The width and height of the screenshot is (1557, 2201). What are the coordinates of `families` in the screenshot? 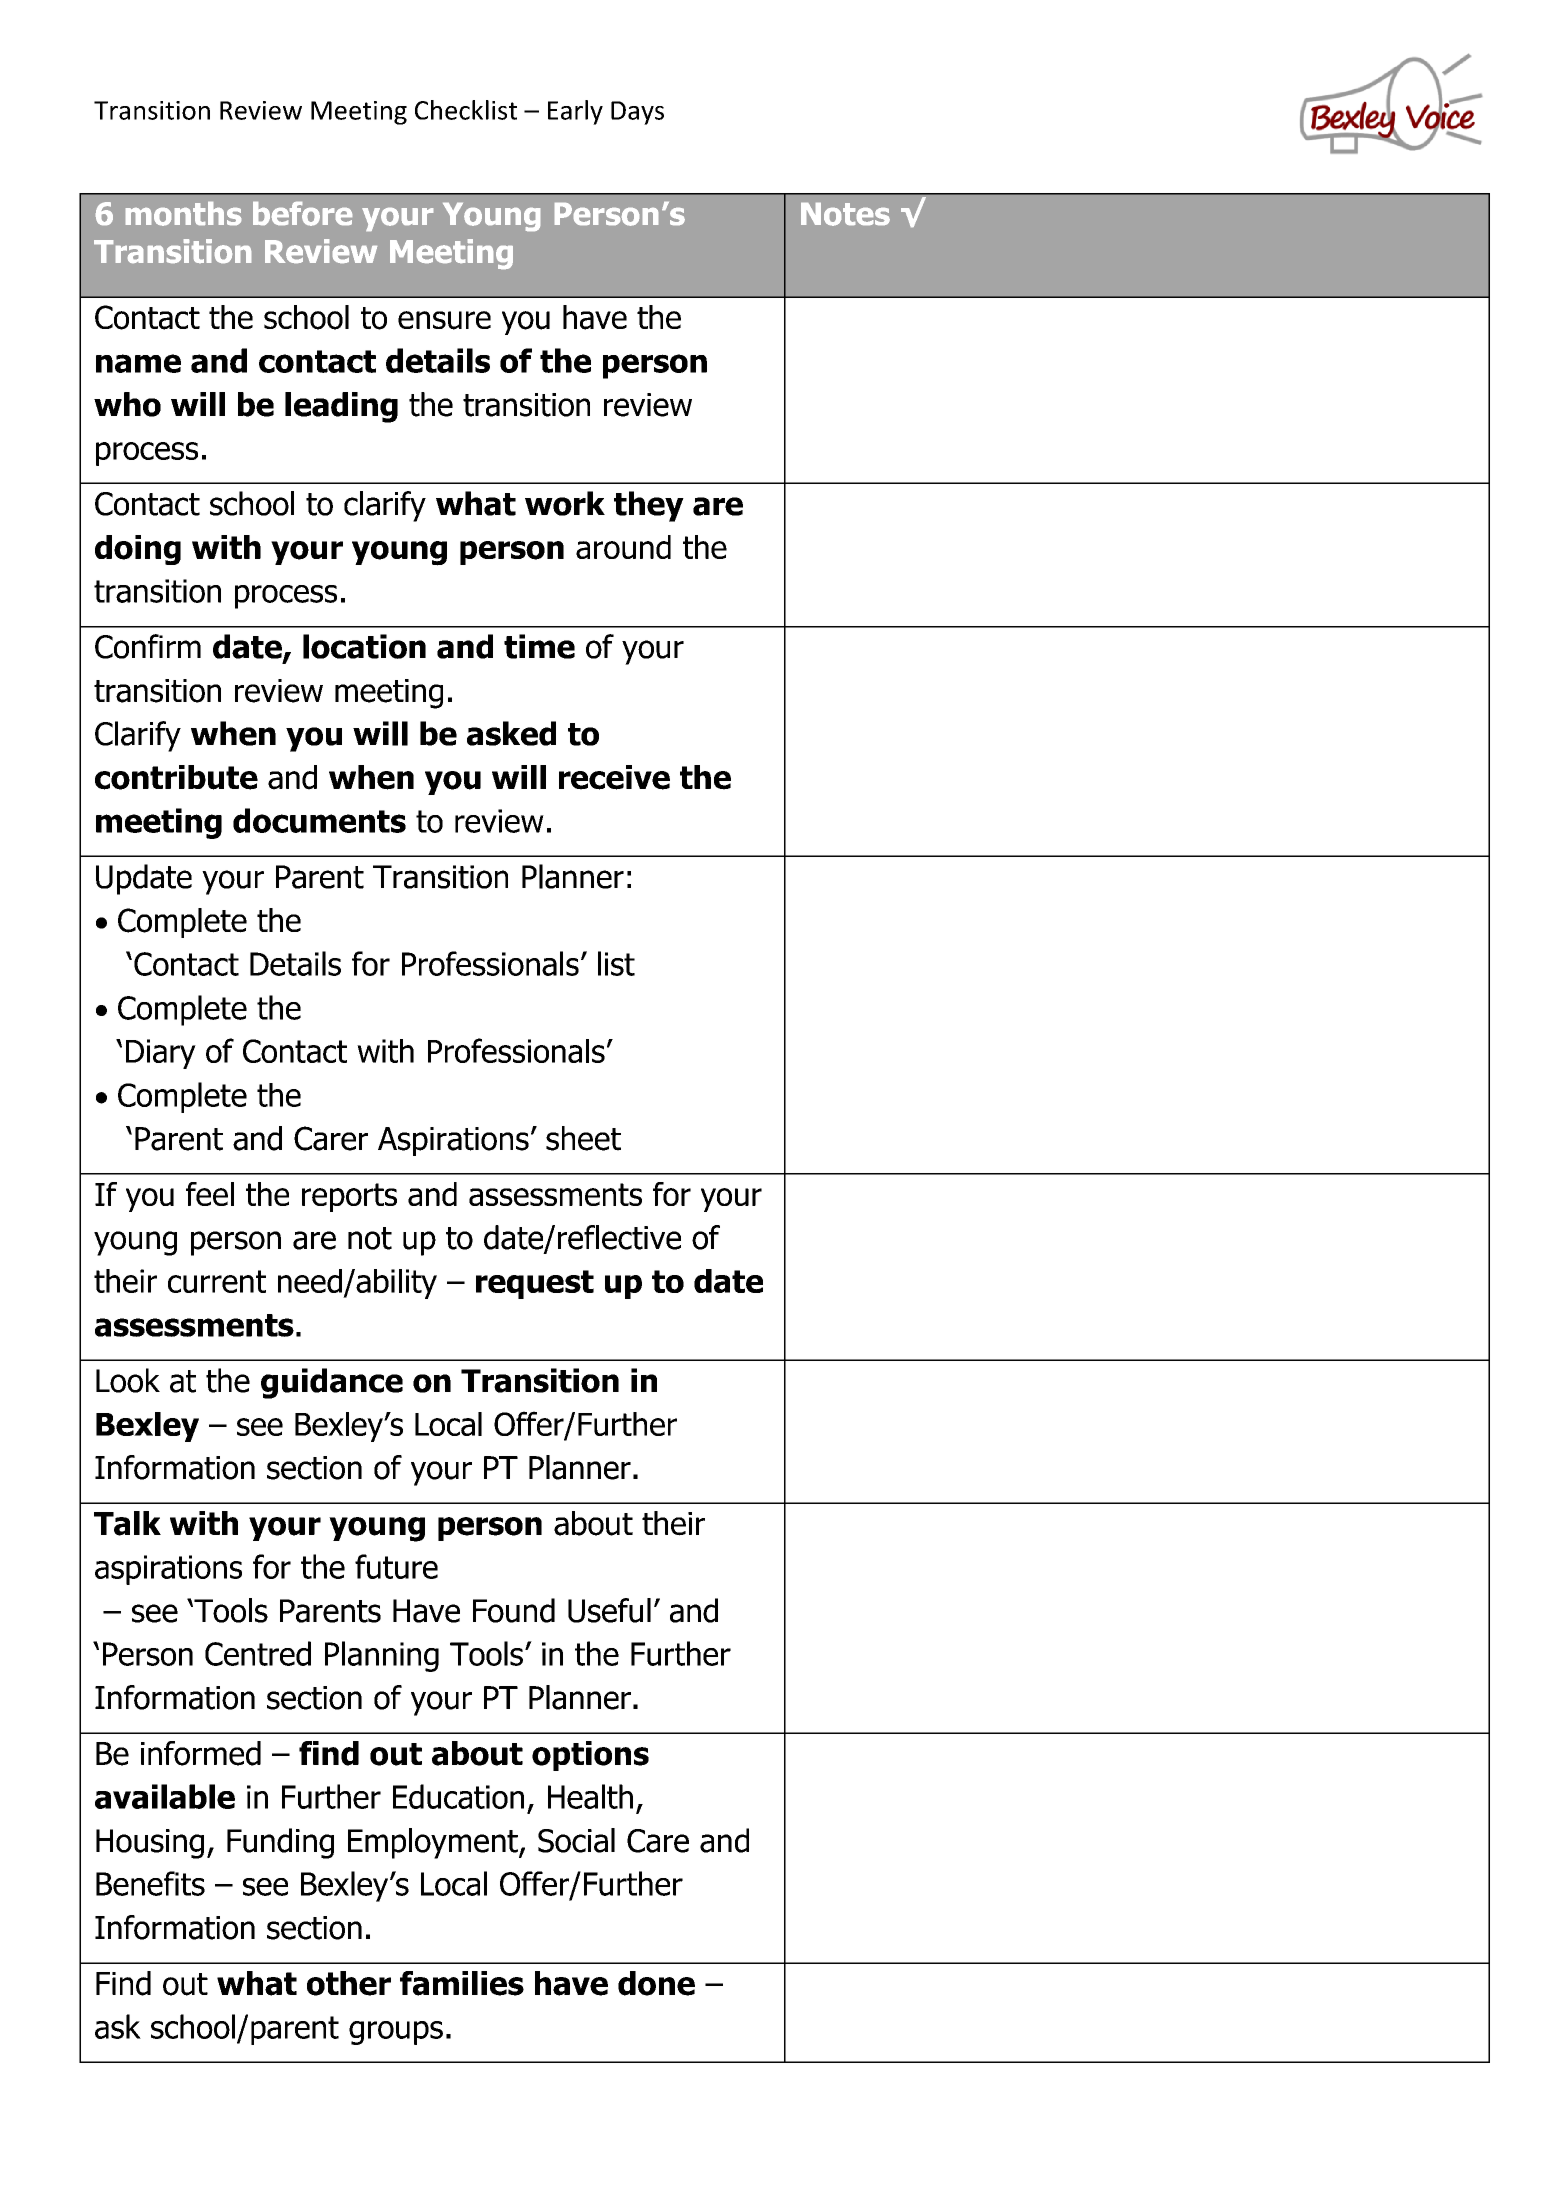 It's located at (462, 1983).
